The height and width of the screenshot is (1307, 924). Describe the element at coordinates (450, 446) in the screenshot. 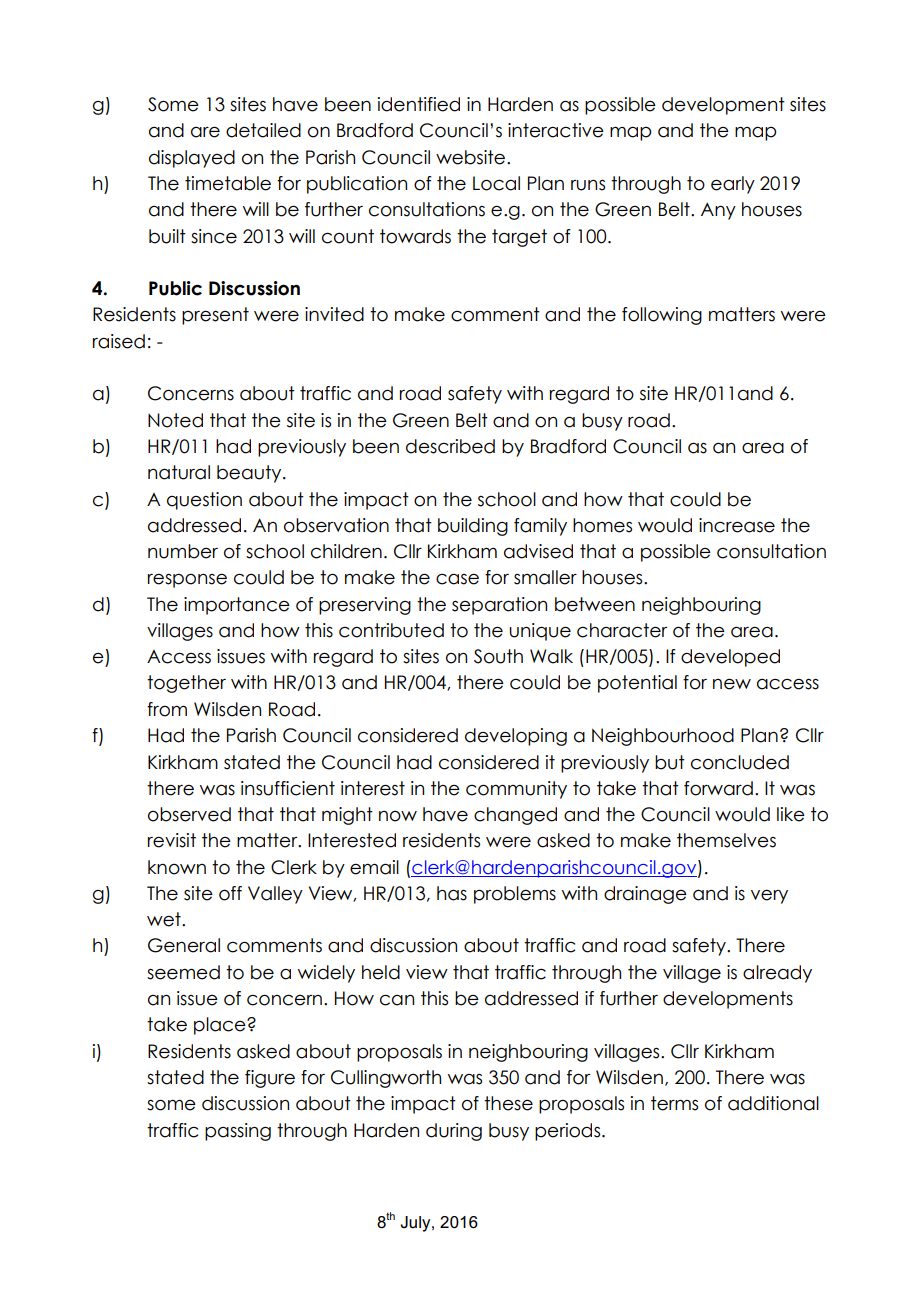

I see `described` at that location.
